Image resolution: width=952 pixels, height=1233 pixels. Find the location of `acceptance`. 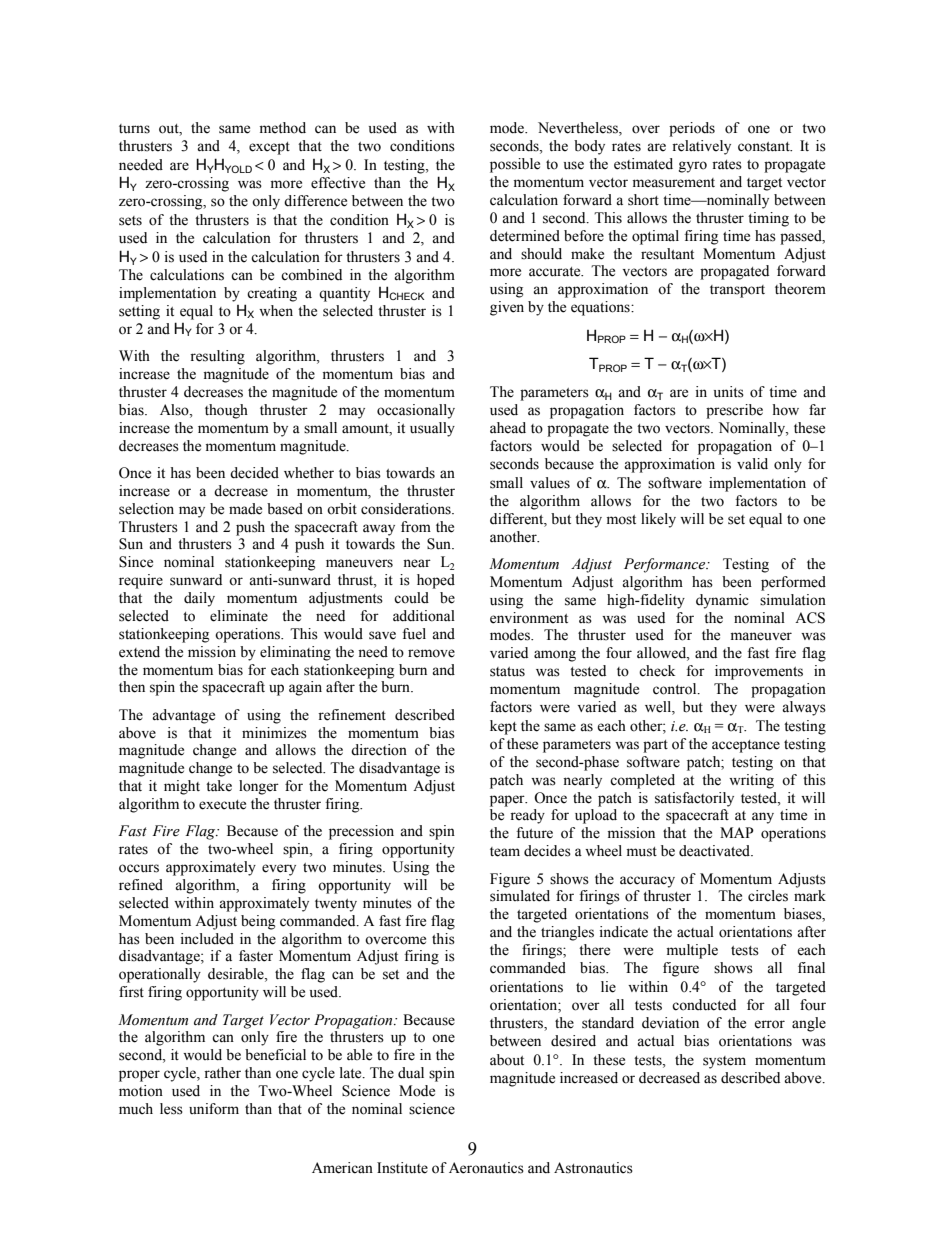

acceptance is located at coordinates (746, 746).
